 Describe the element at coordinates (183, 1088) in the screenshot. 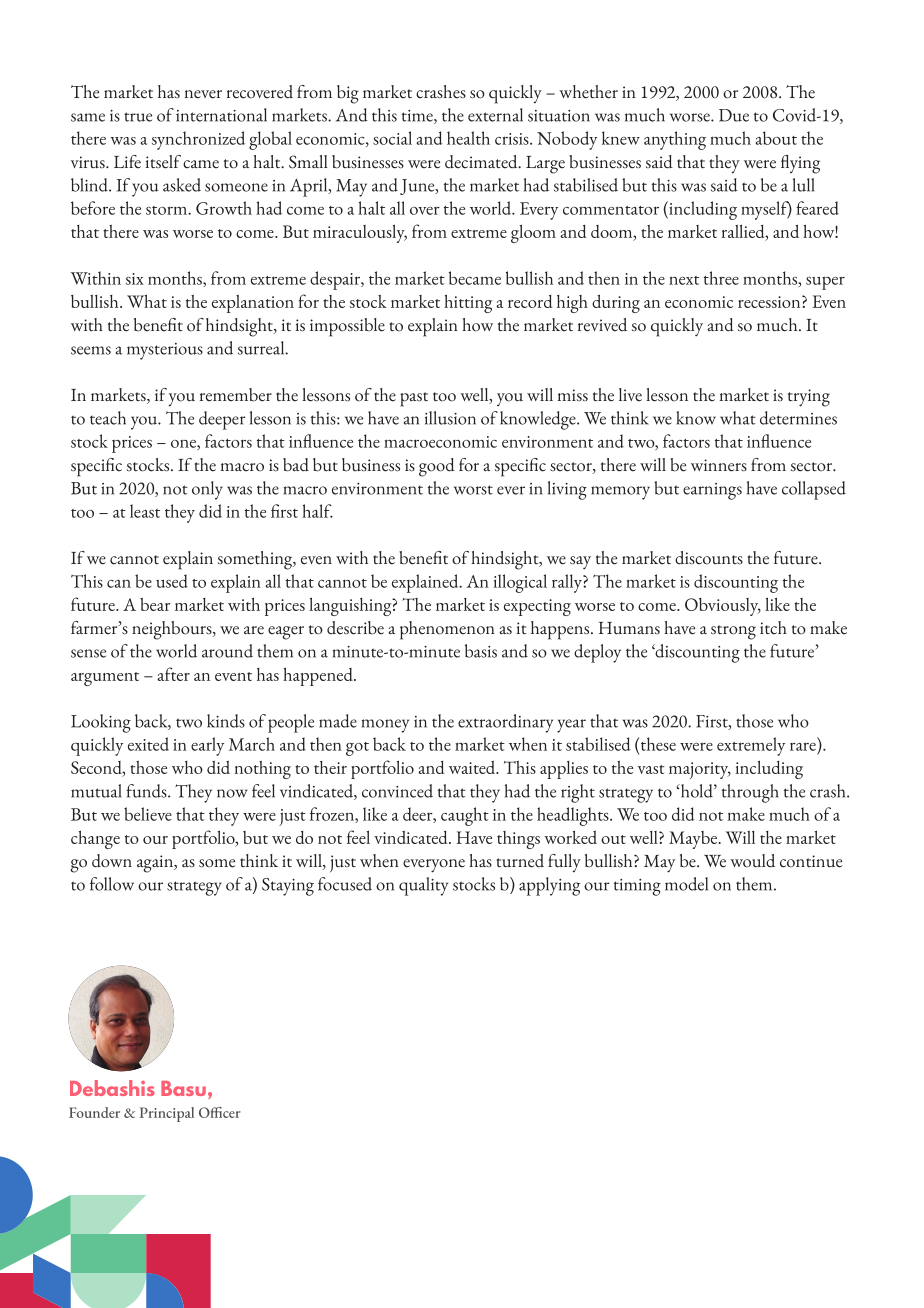

I see `Basu` at that location.
